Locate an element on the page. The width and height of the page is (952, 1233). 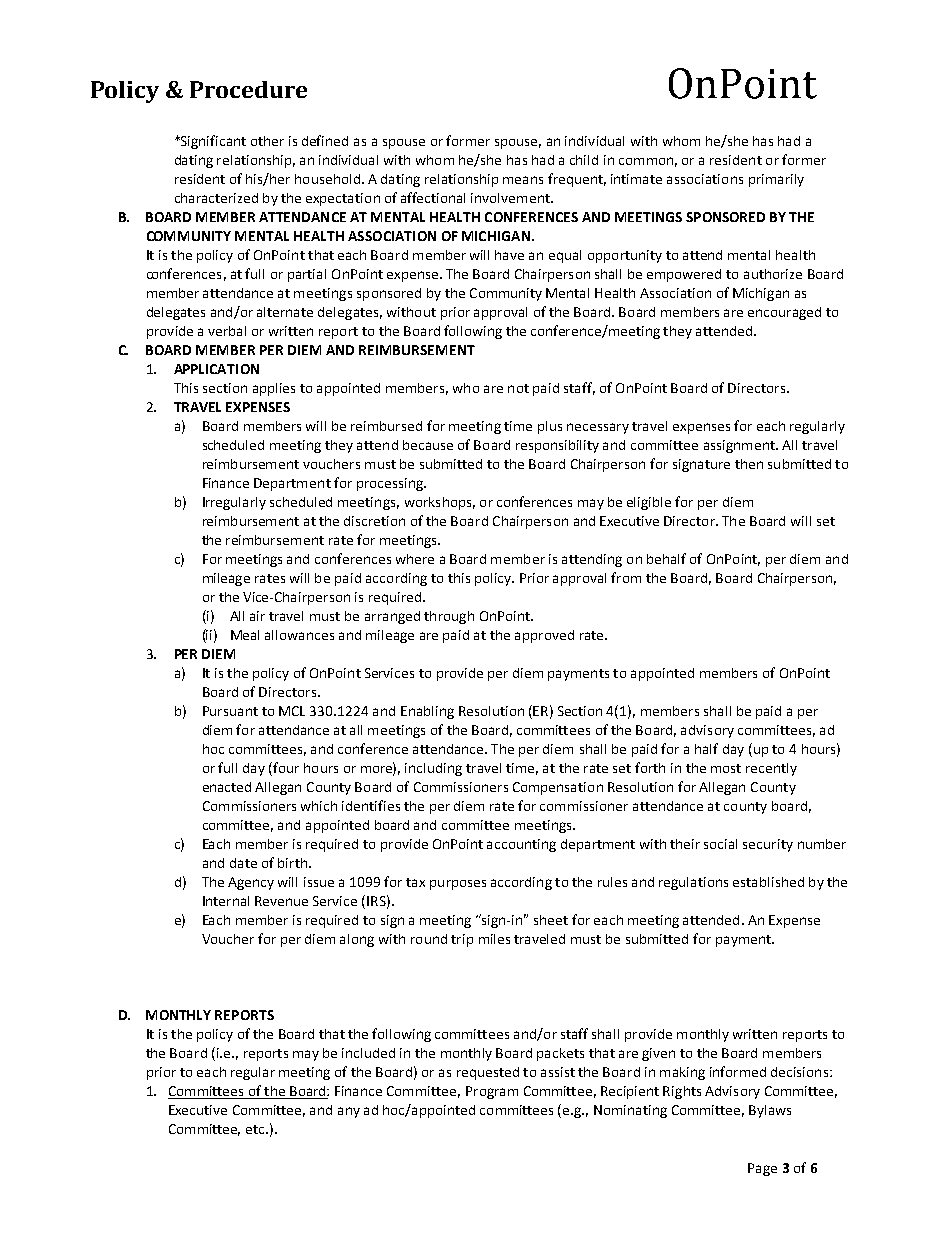
means is located at coordinates (523, 180).
